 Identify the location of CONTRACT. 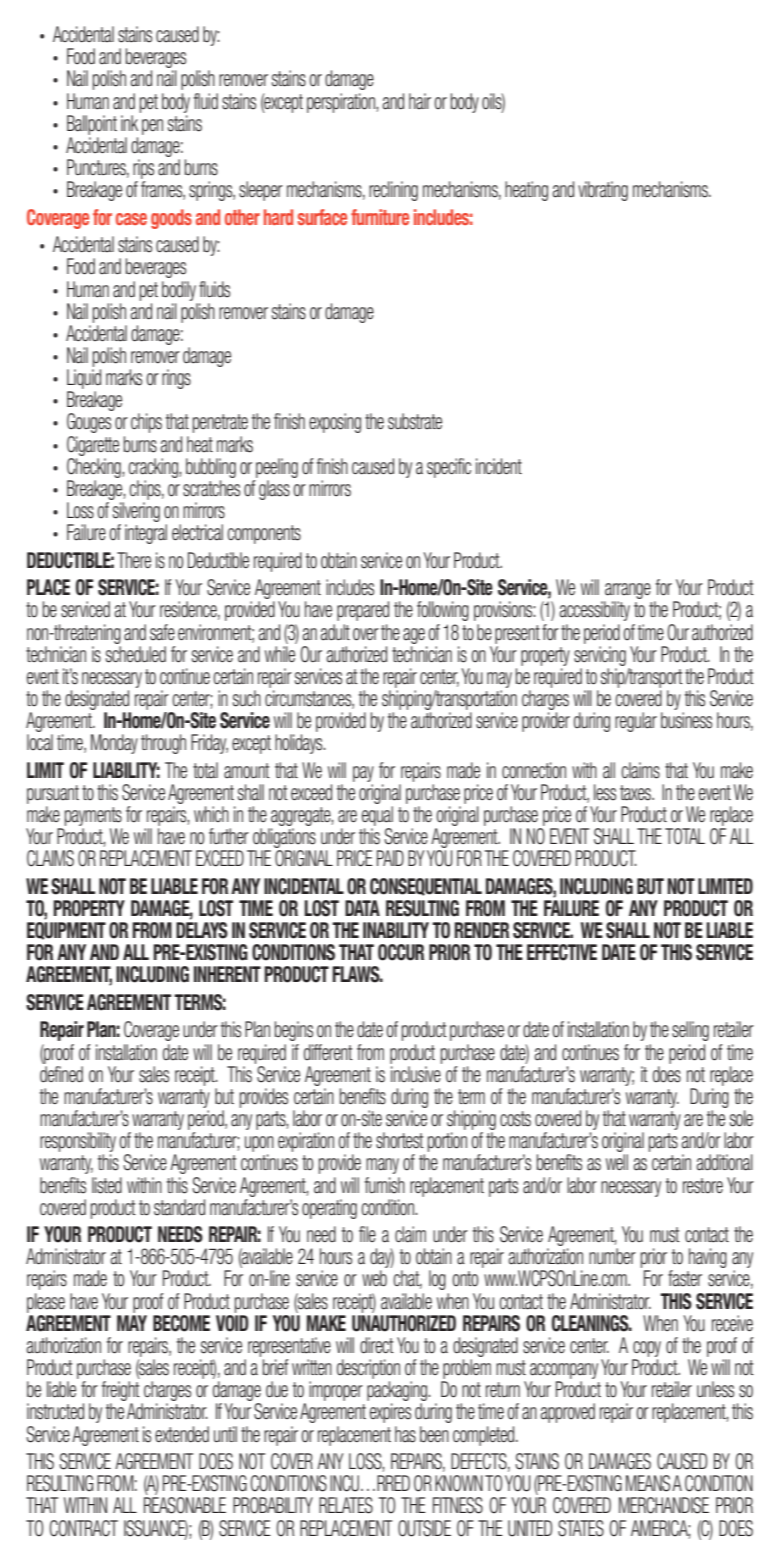
(83, 1528).
